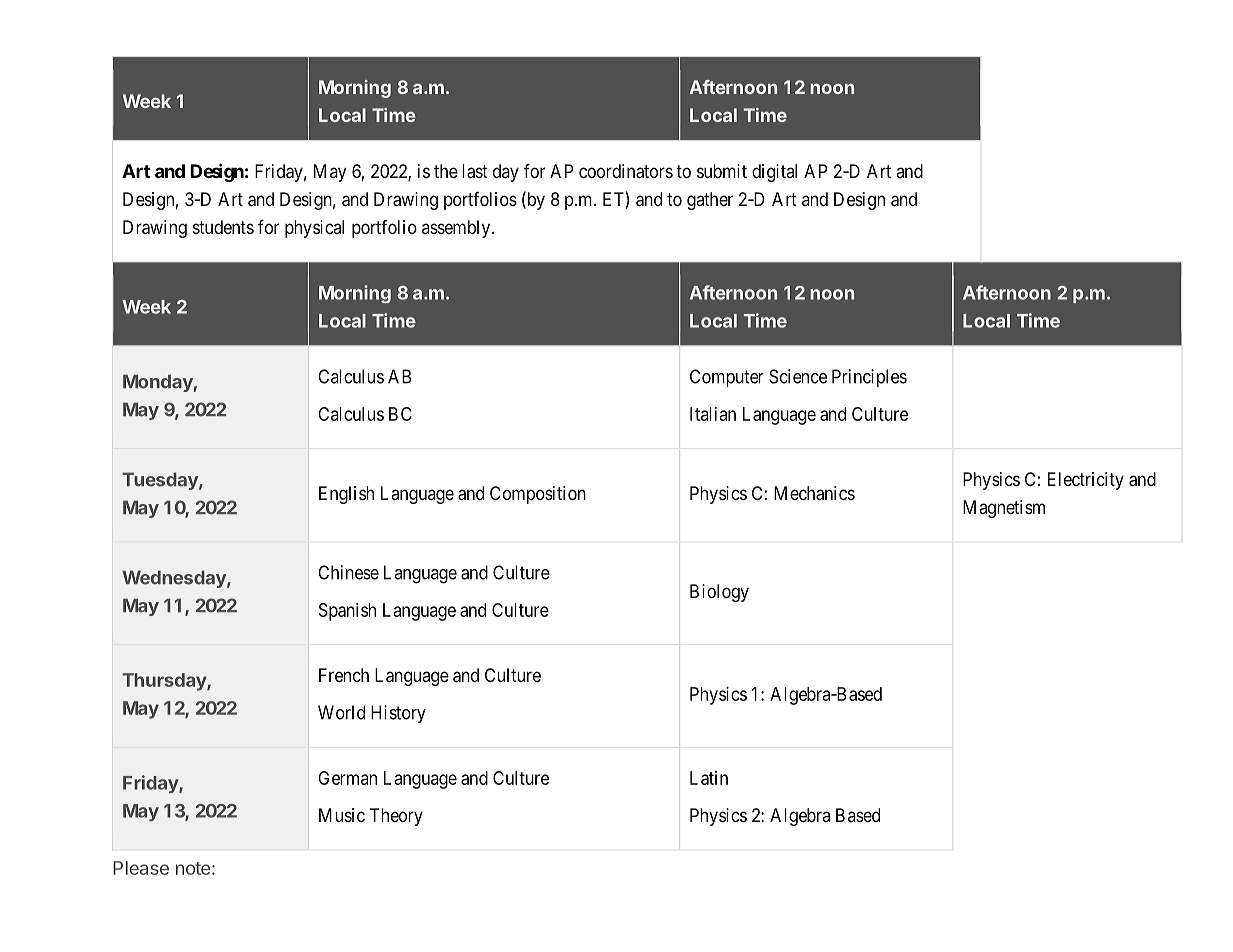 The image size is (1233, 952). Describe the element at coordinates (709, 778) in the screenshot. I see `Latin` at that location.
